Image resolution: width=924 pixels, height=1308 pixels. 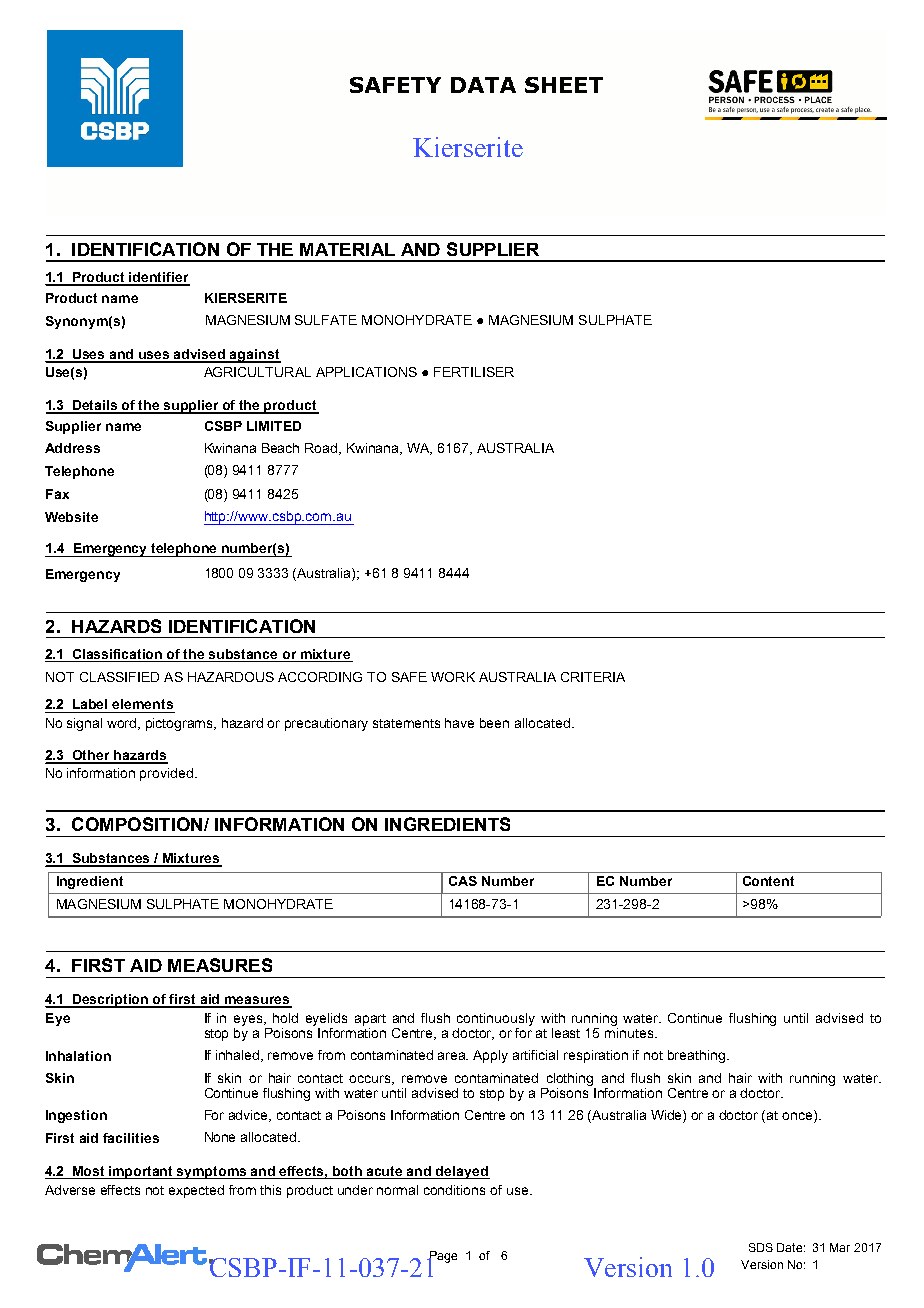 What do you see at coordinates (459, 723) in the page?
I see `have` at bounding box center [459, 723].
